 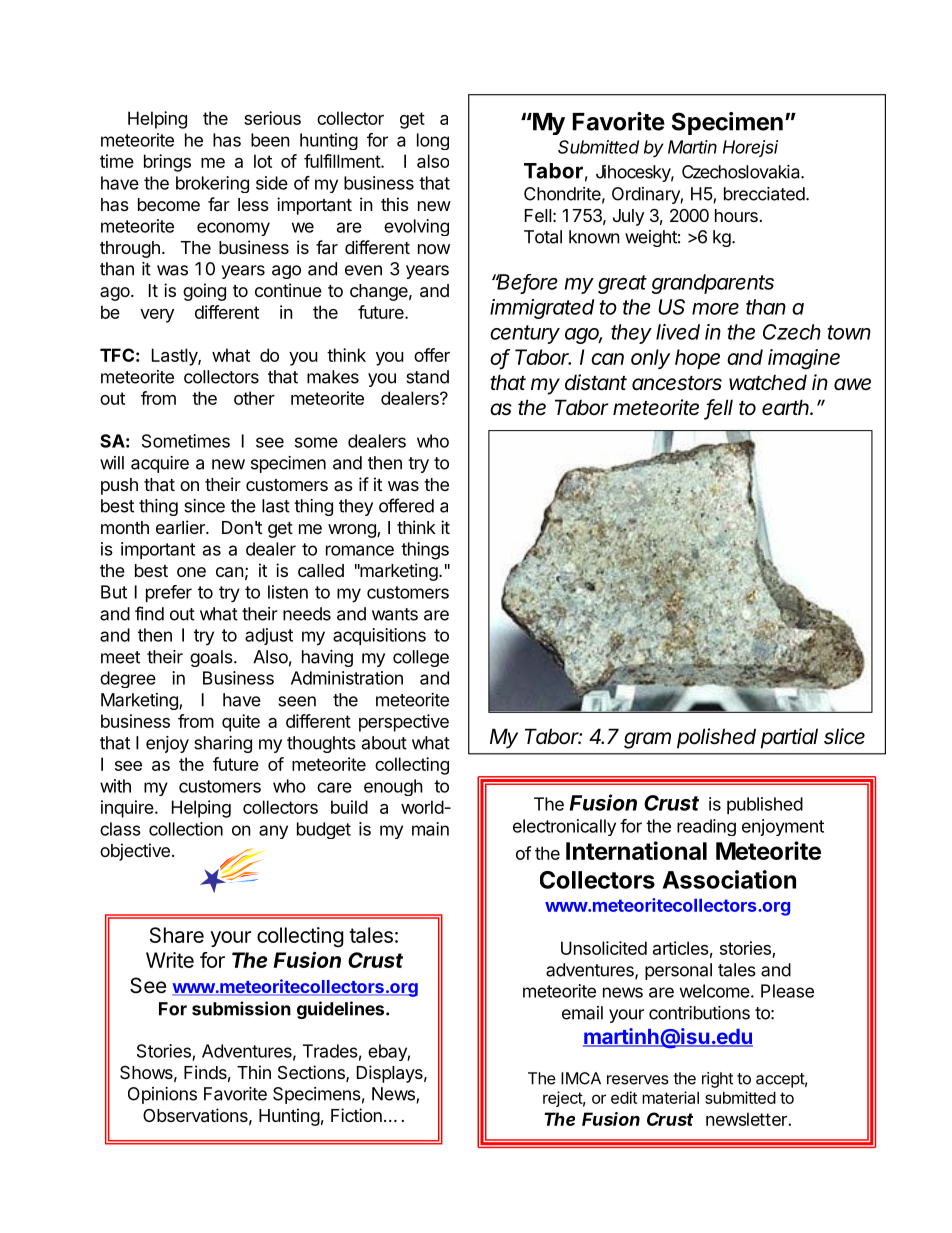 What do you see at coordinates (167, 163) in the document?
I see `brings` at bounding box center [167, 163].
